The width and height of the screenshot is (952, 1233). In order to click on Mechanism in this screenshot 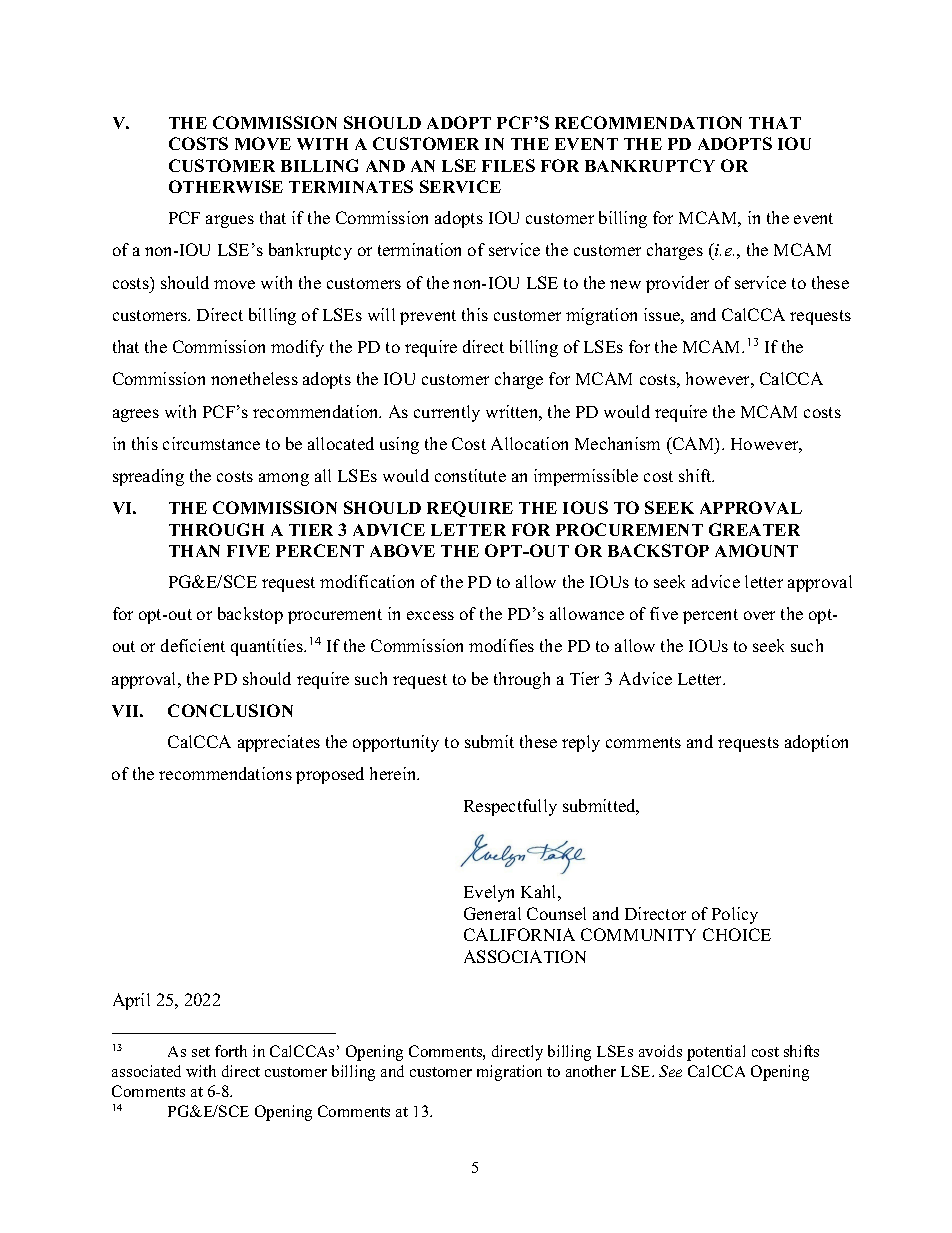, I will do `click(617, 443)`.
